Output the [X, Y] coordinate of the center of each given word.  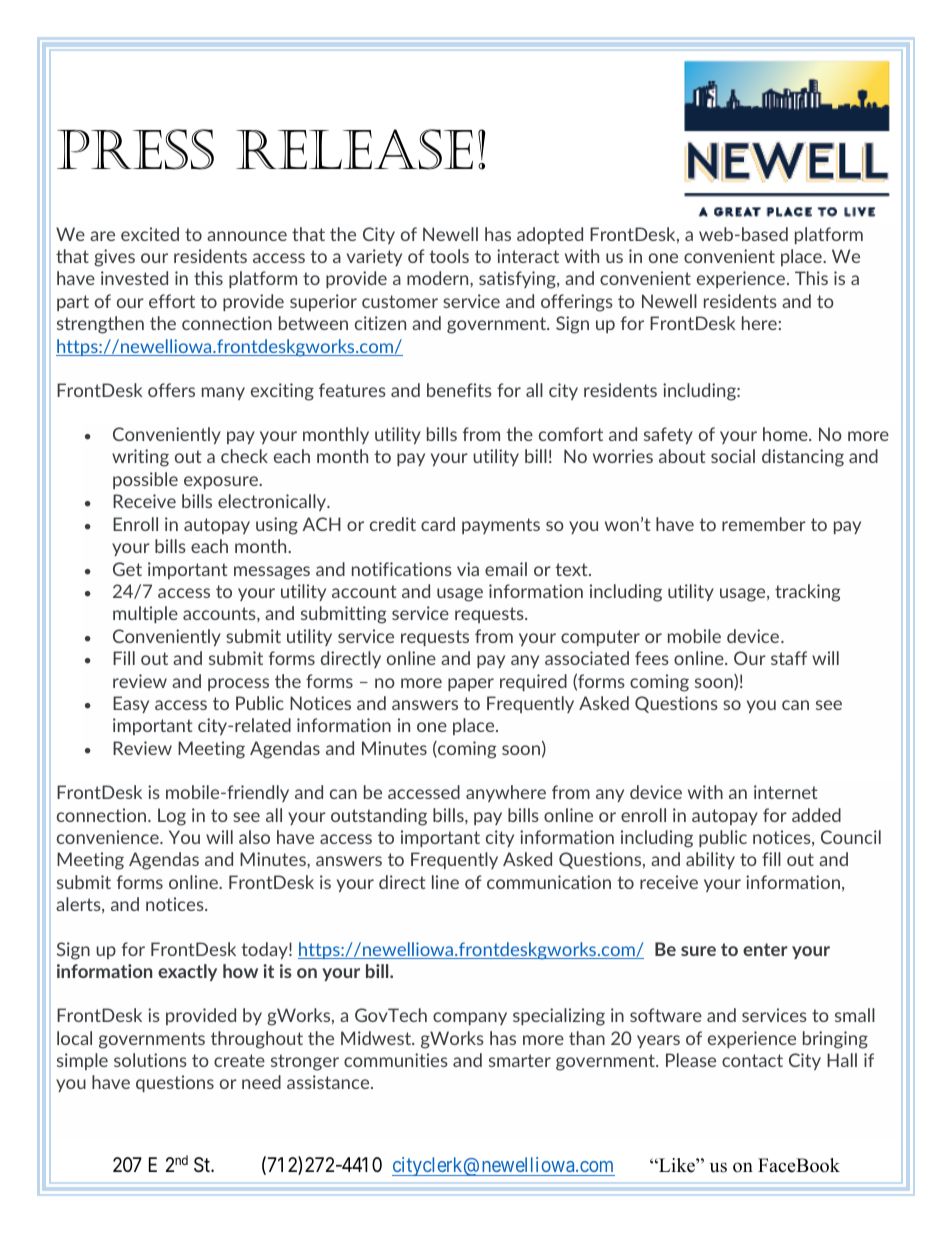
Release [354, 149]
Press [135, 149]
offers [171, 390]
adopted [550, 235]
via [468, 569]
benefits [459, 390]
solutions [150, 1060]
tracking [807, 593]
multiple [145, 614]
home [786, 434]
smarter [520, 1060]
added [816, 815]
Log [172, 817]
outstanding [379, 817]
